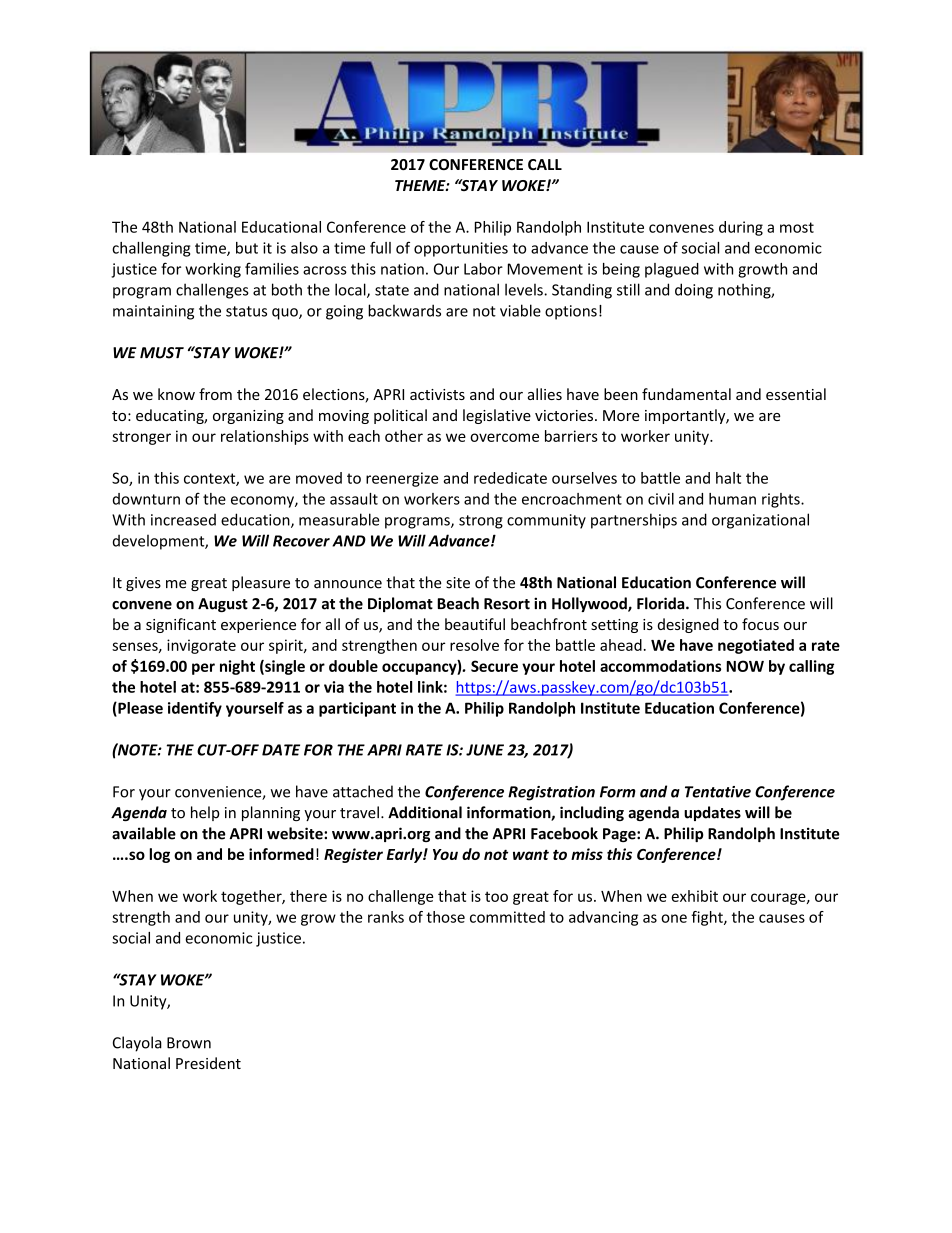 The height and width of the screenshot is (1233, 952). What do you see at coordinates (708, 918) in the screenshot?
I see `fight` at bounding box center [708, 918].
